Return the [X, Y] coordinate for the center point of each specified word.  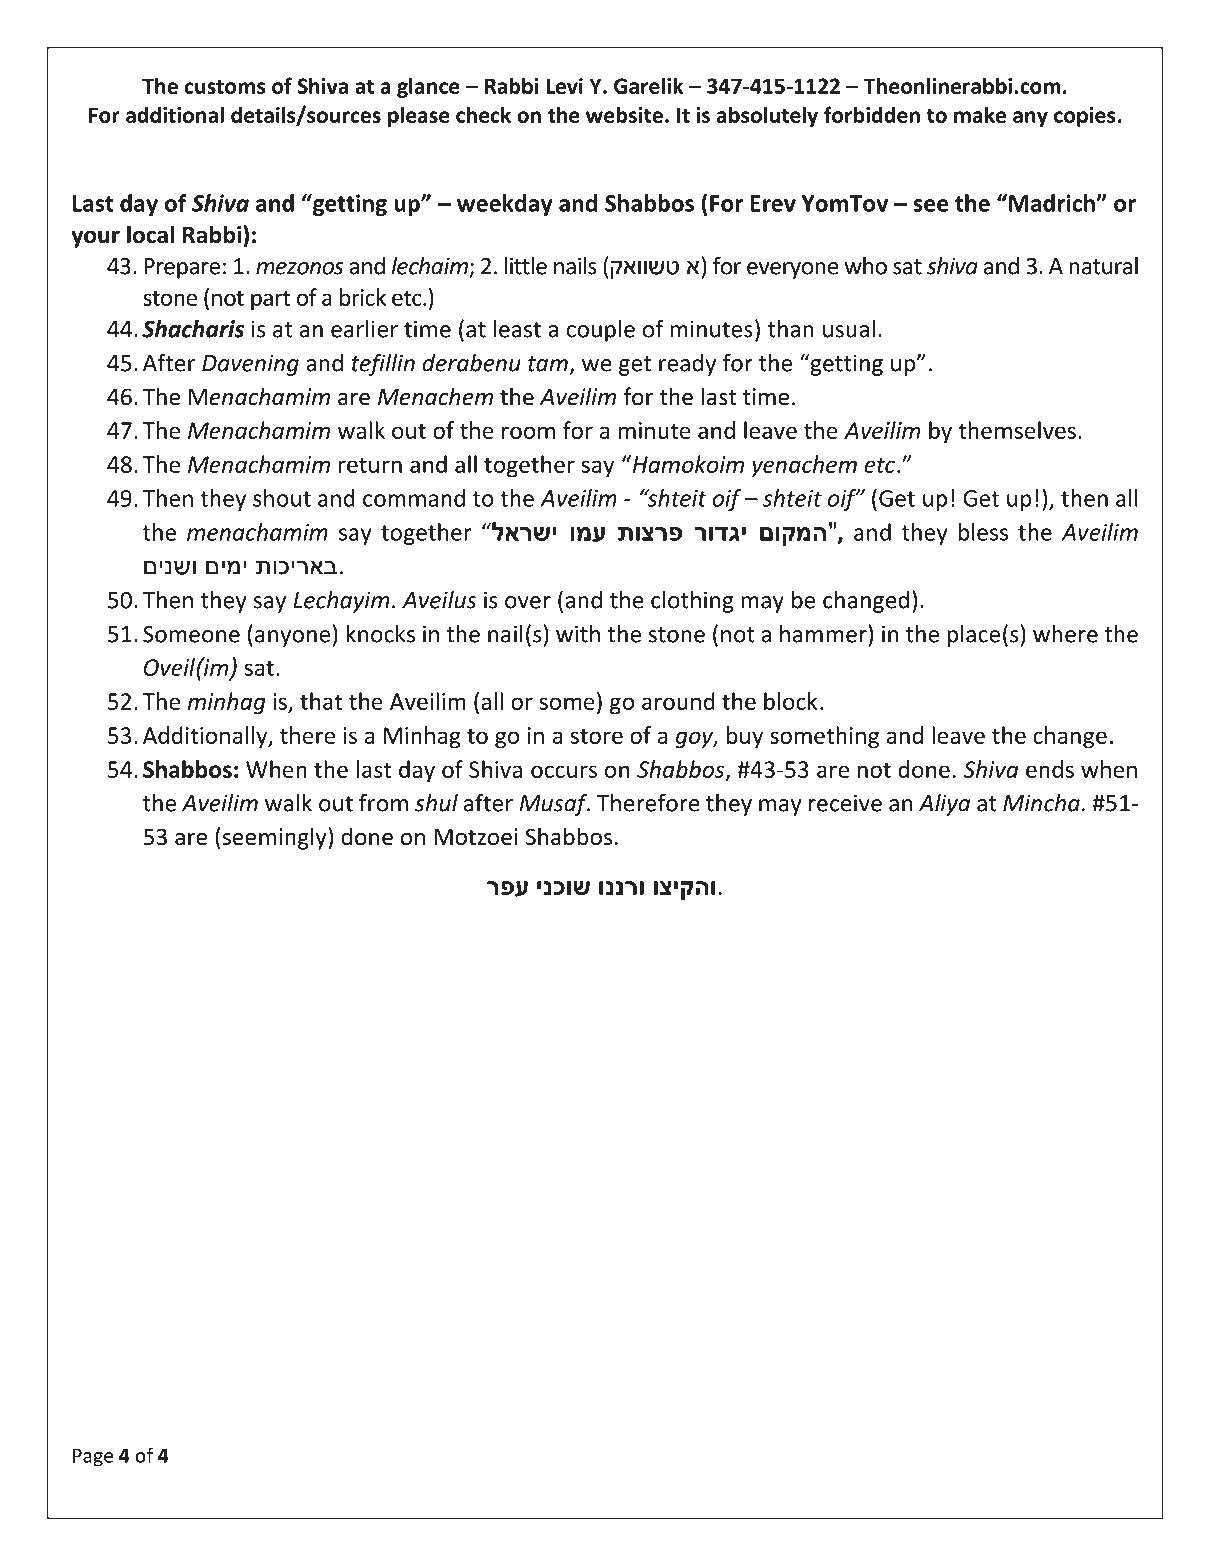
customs [225, 87]
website [624, 114]
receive [845, 803]
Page [93, 1457]
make [980, 114]
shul [436, 803]
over [528, 602]
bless [983, 532]
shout [282, 498]
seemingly [275, 838]
